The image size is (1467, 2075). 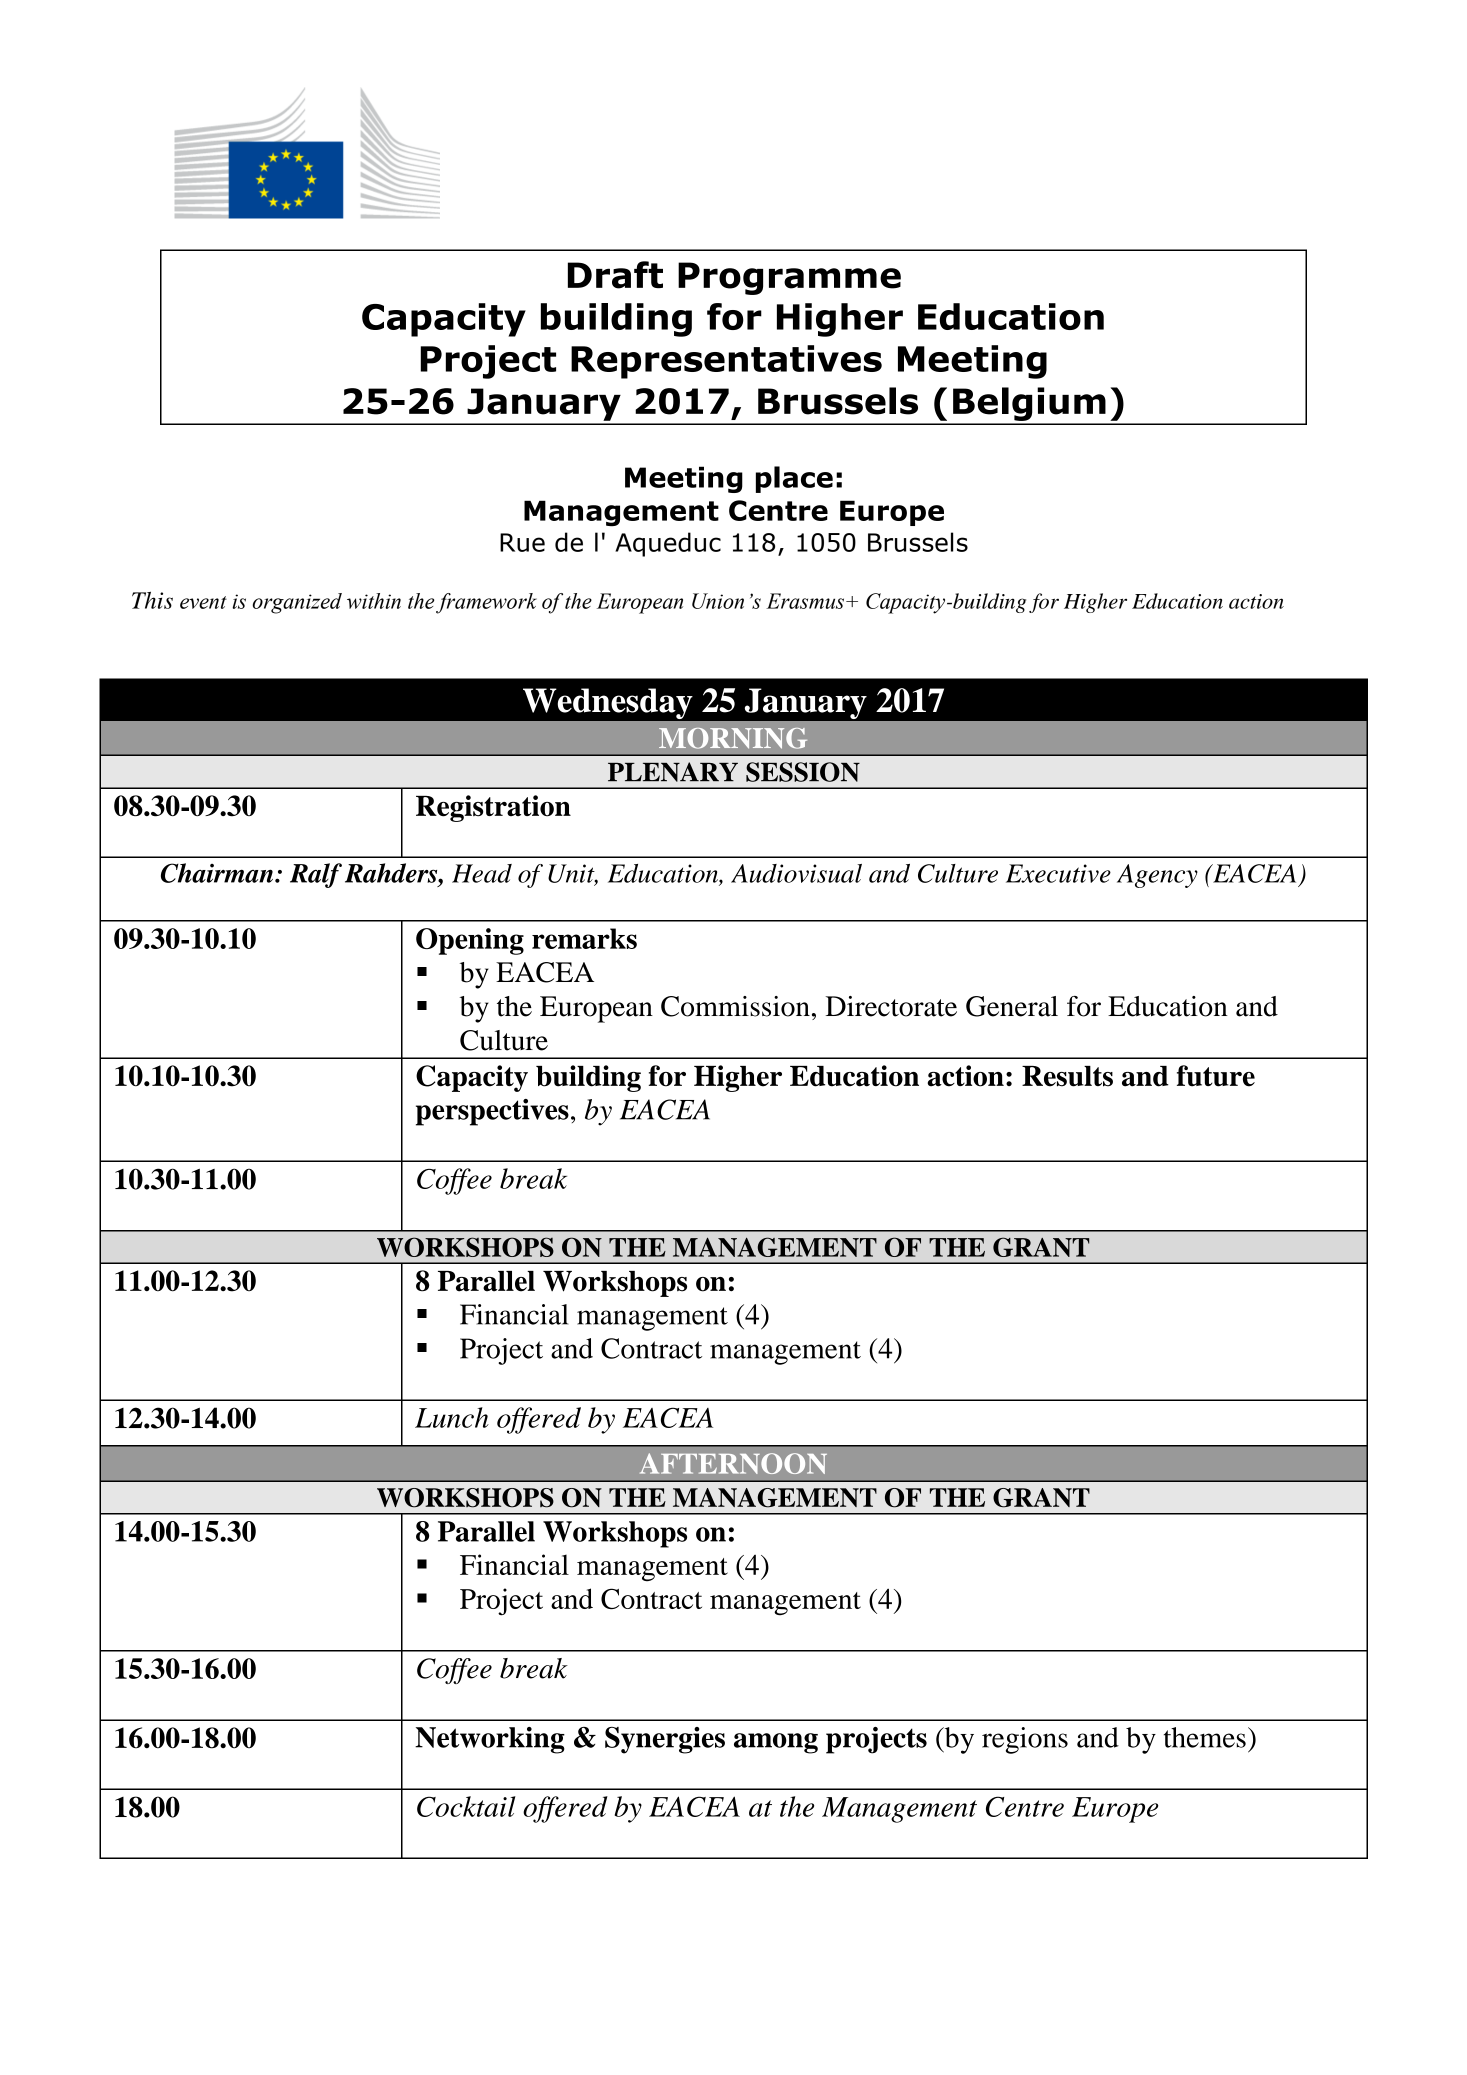 What do you see at coordinates (466, 1806) in the screenshot?
I see `Cocktail` at bounding box center [466, 1806].
